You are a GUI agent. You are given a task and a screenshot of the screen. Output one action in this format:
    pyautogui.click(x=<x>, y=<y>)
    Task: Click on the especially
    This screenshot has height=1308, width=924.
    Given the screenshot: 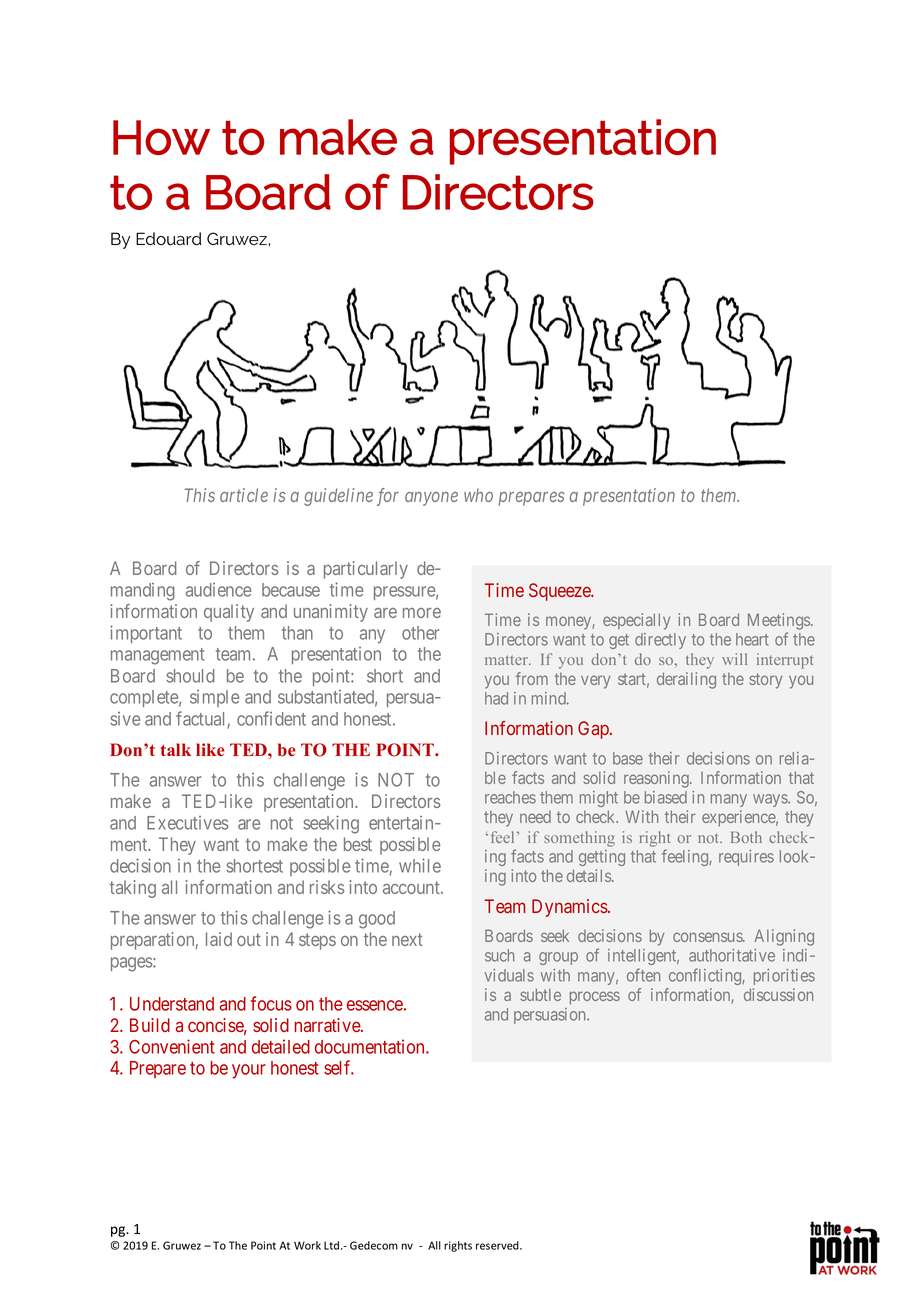 What is the action you would take?
    pyautogui.click(x=637, y=621)
